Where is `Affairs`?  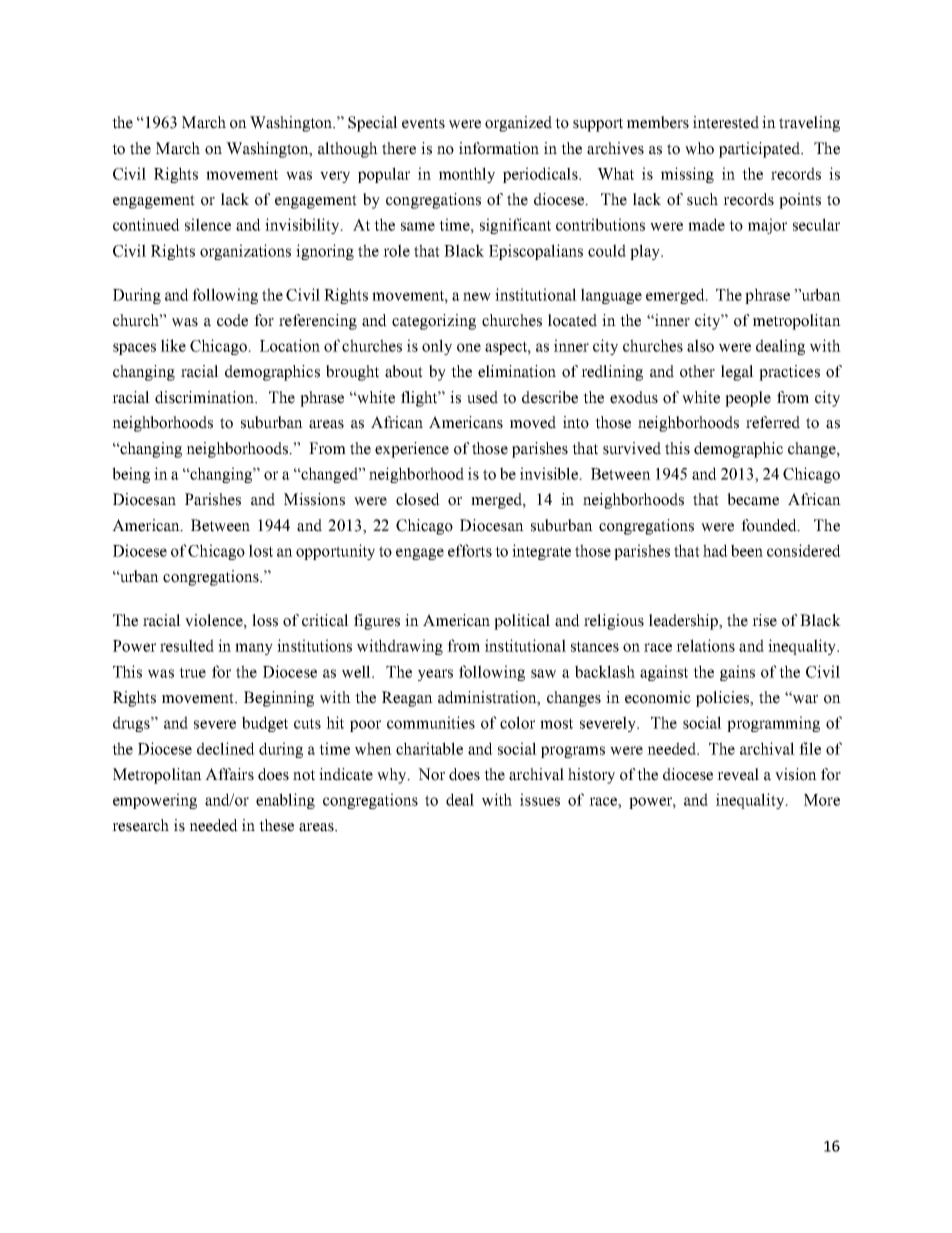
Affairs is located at coordinates (229, 774).
